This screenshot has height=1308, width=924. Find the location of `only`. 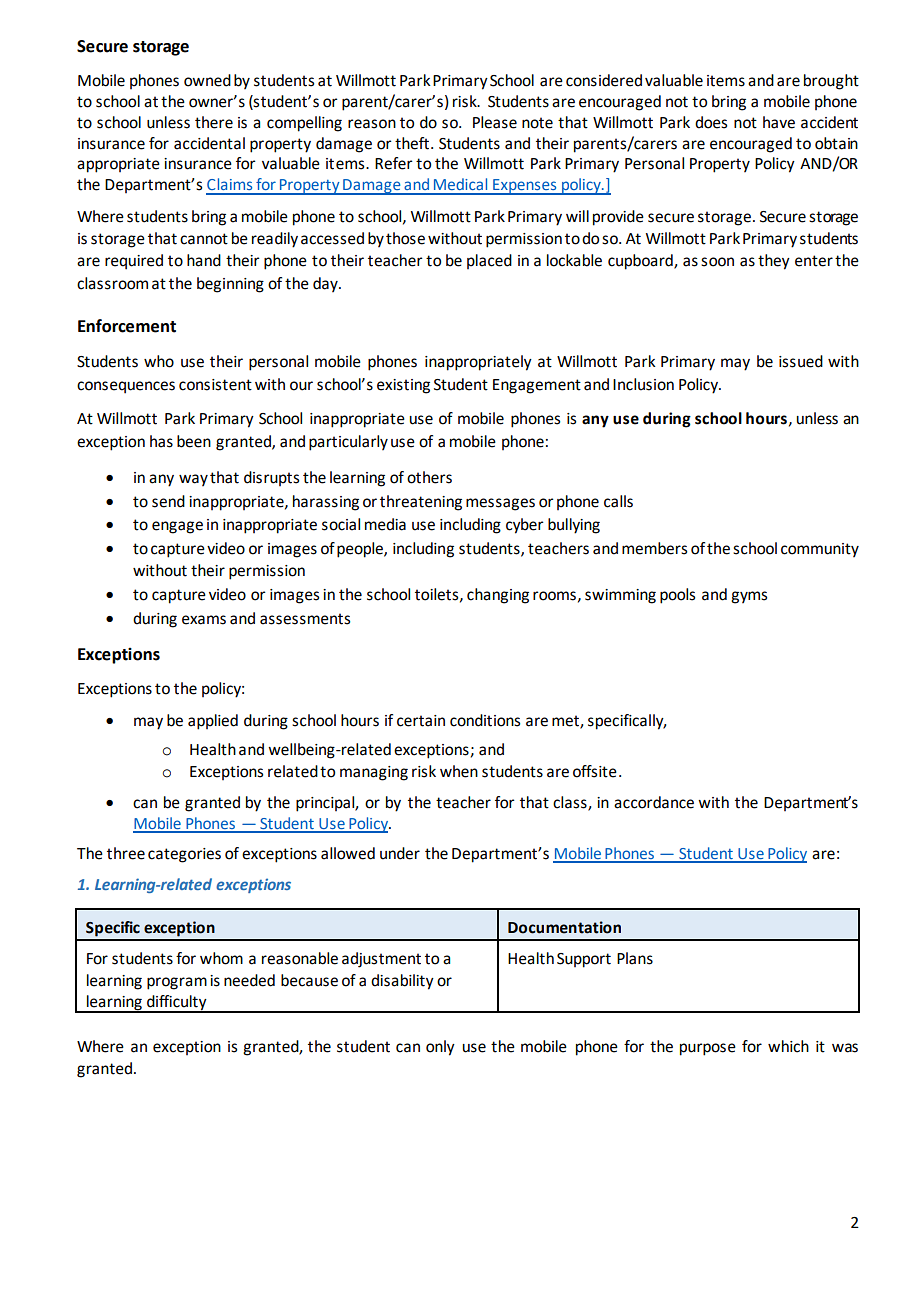

only is located at coordinates (440, 1048).
